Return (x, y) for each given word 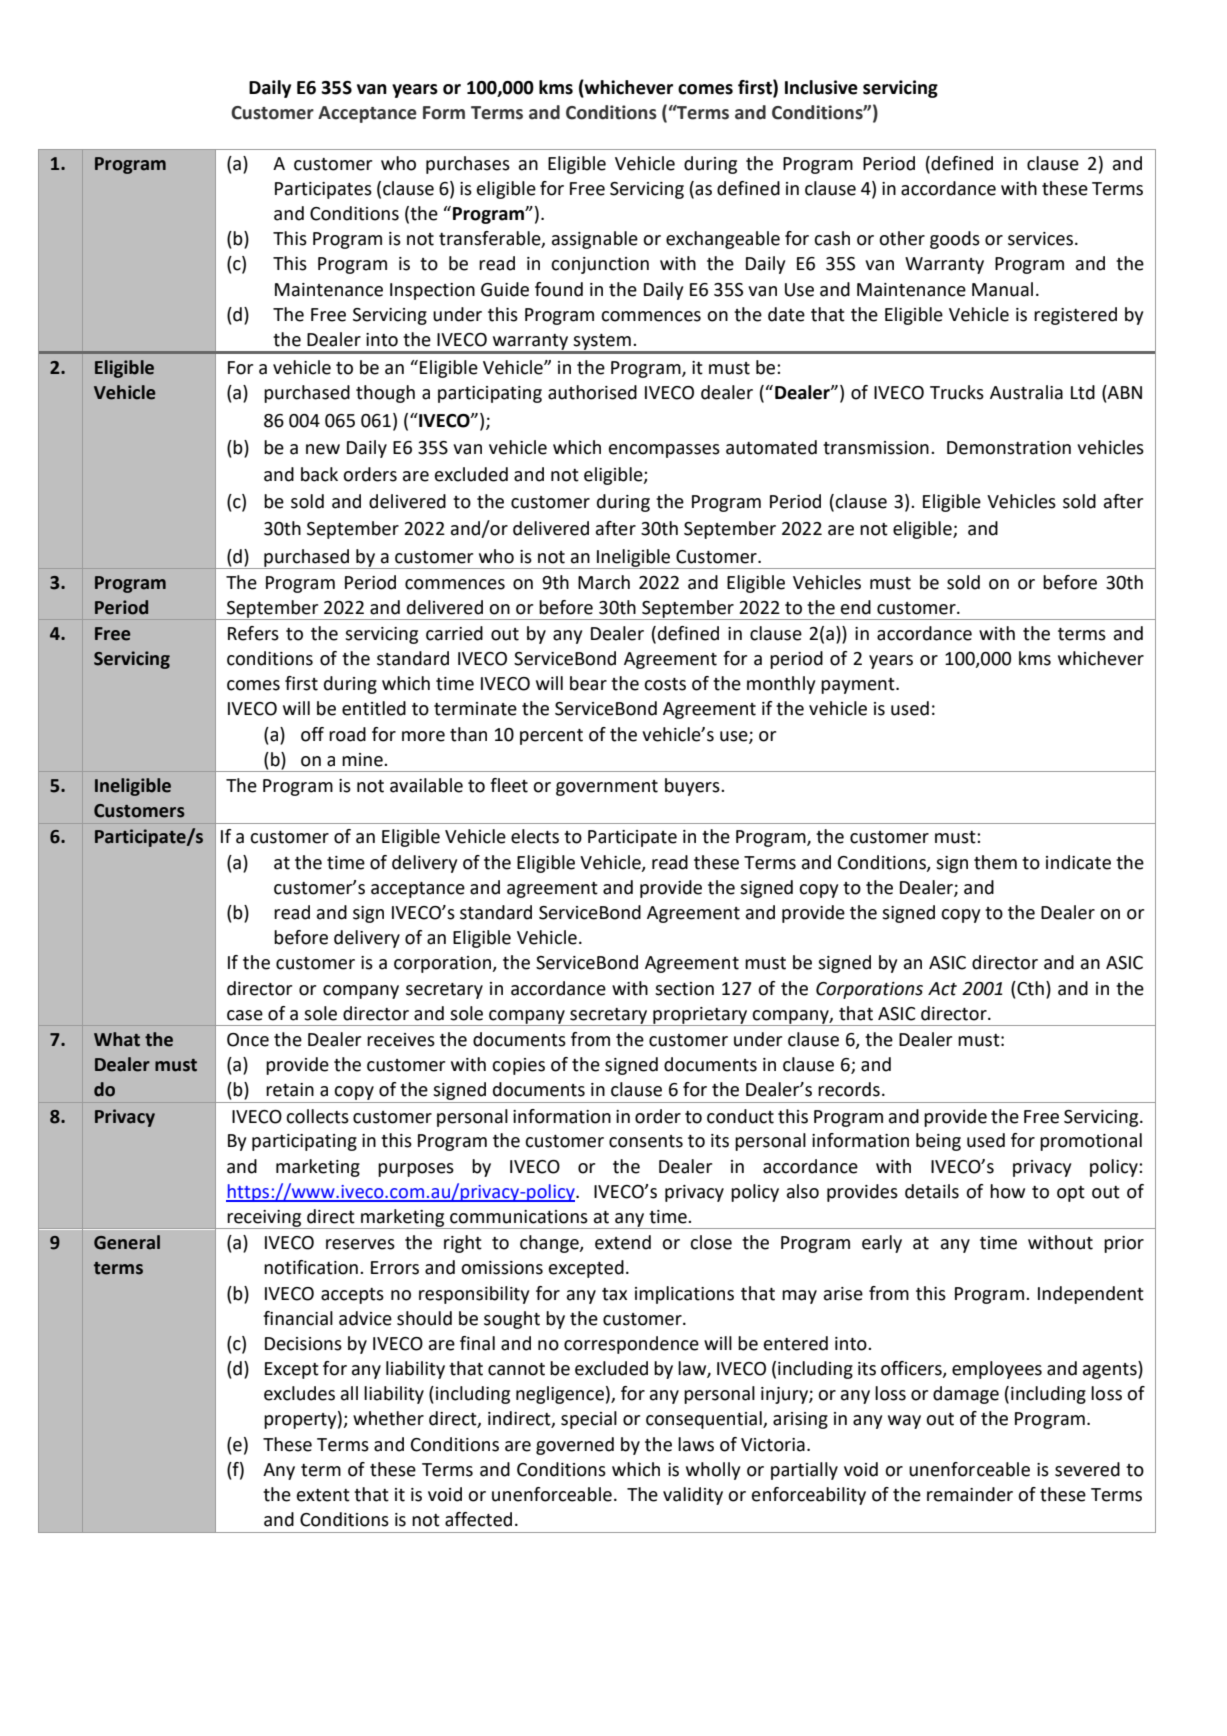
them (995, 862)
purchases (468, 165)
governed (575, 1446)
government (607, 788)
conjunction (600, 265)
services (1040, 239)
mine (363, 760)
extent (323, 1495)
